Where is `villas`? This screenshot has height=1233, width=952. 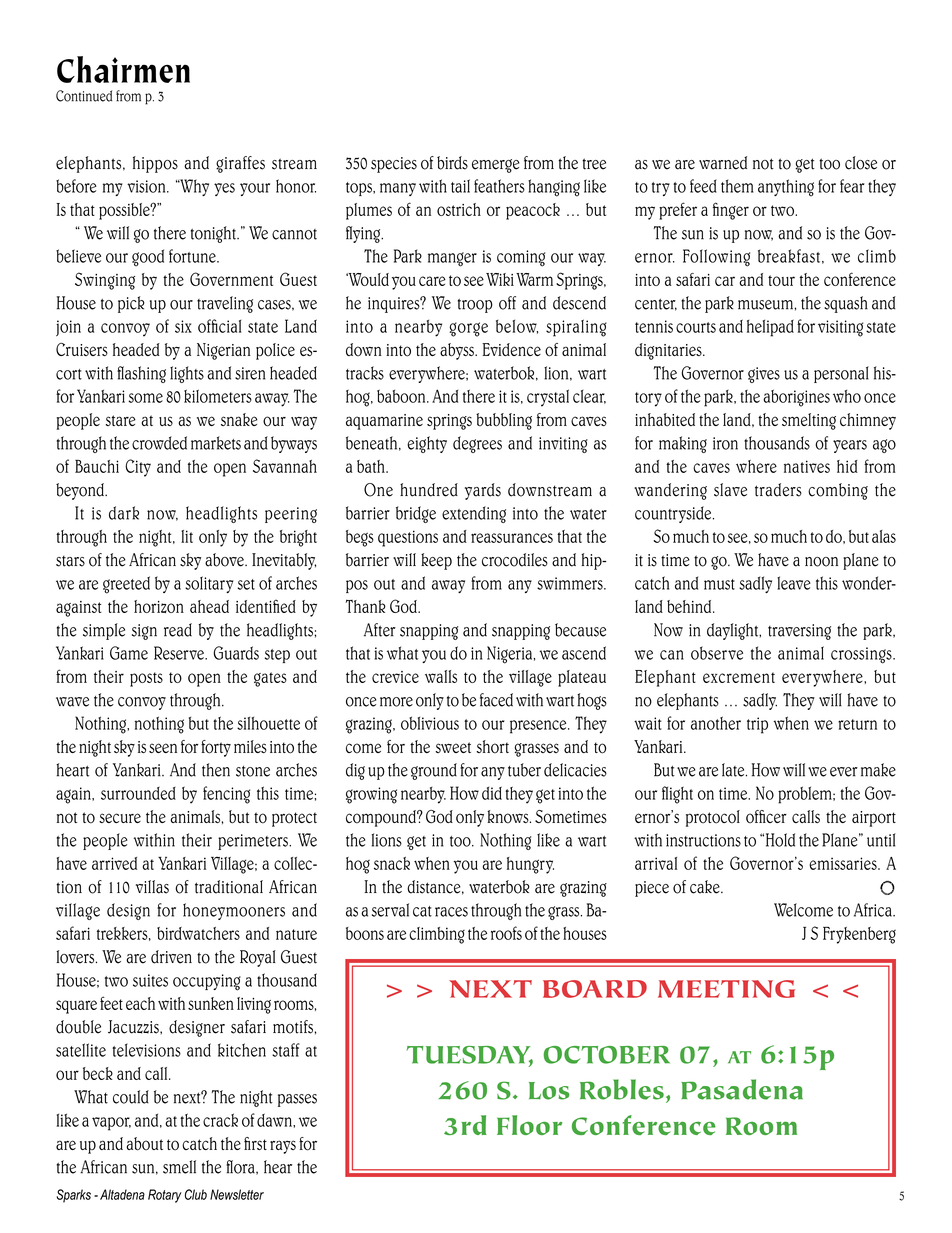
villas is located at coordinates (152, 887).
